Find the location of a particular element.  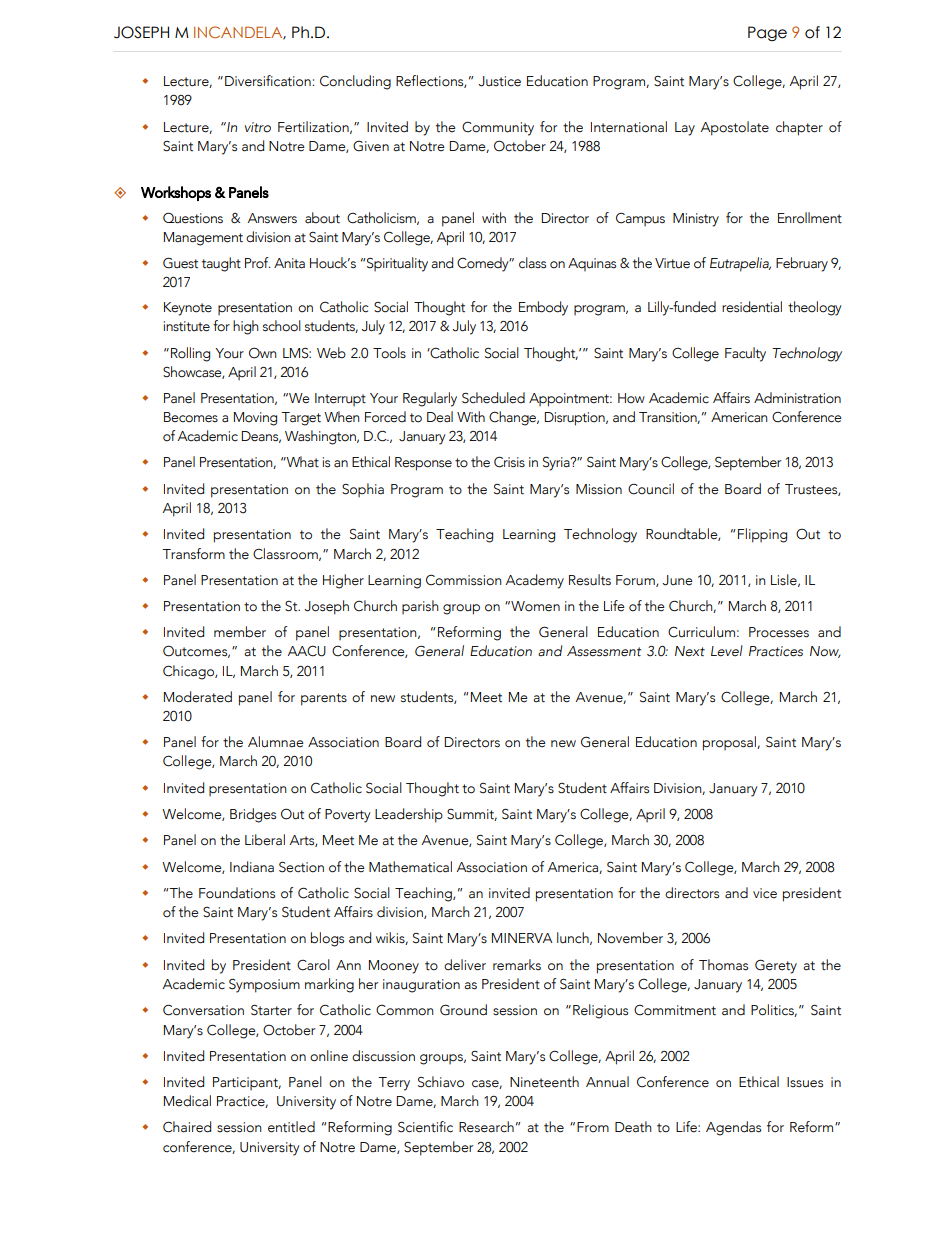

Agendas is located at coordinates (733, 1128).
